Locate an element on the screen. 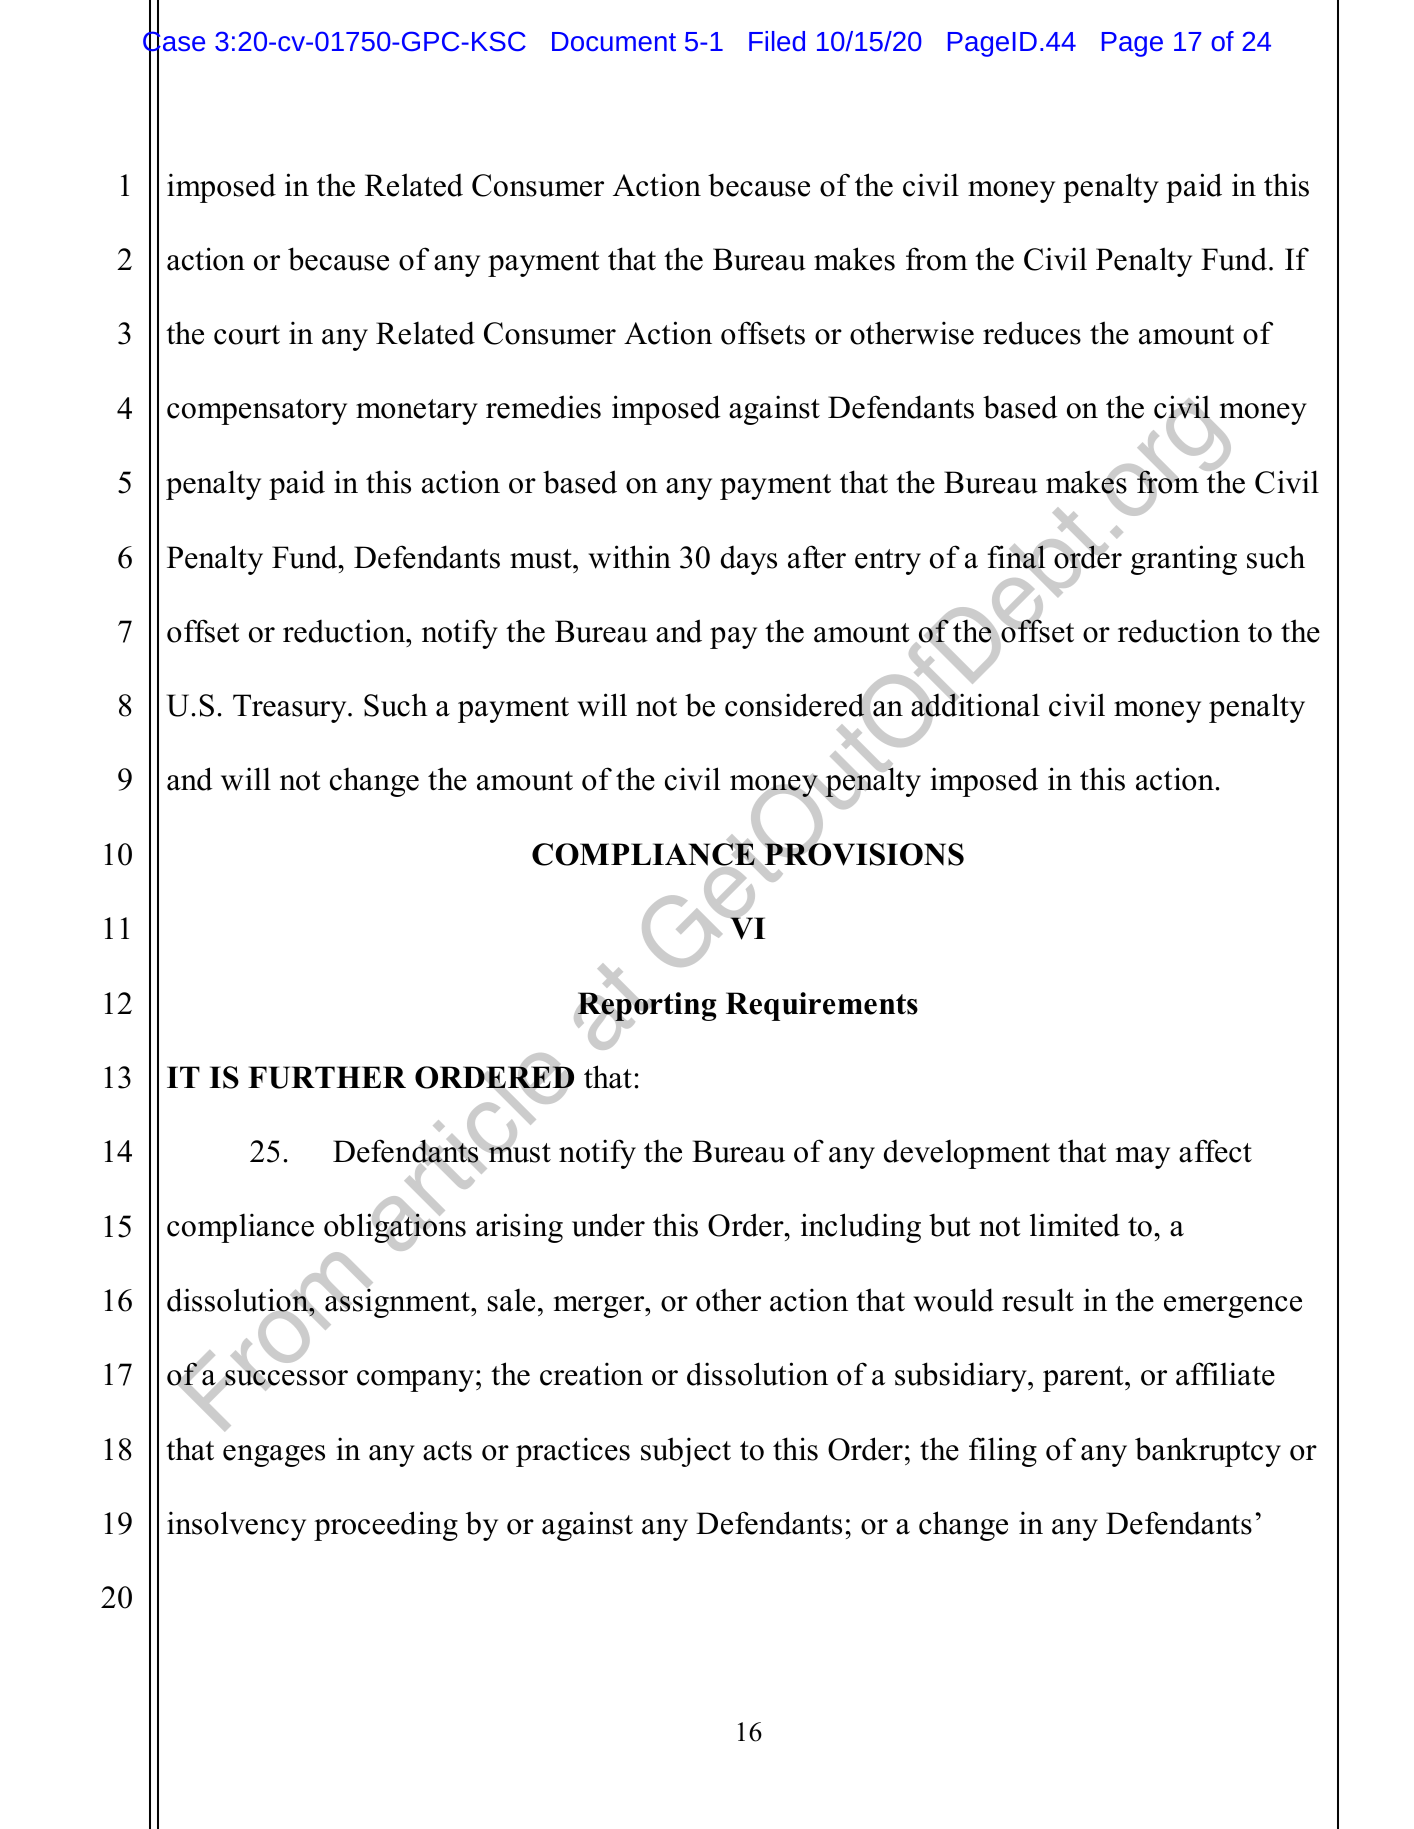 Image resolution: width=1414 pixels, height=1829 pixels. Filed is located at coordinates (777, 41).
